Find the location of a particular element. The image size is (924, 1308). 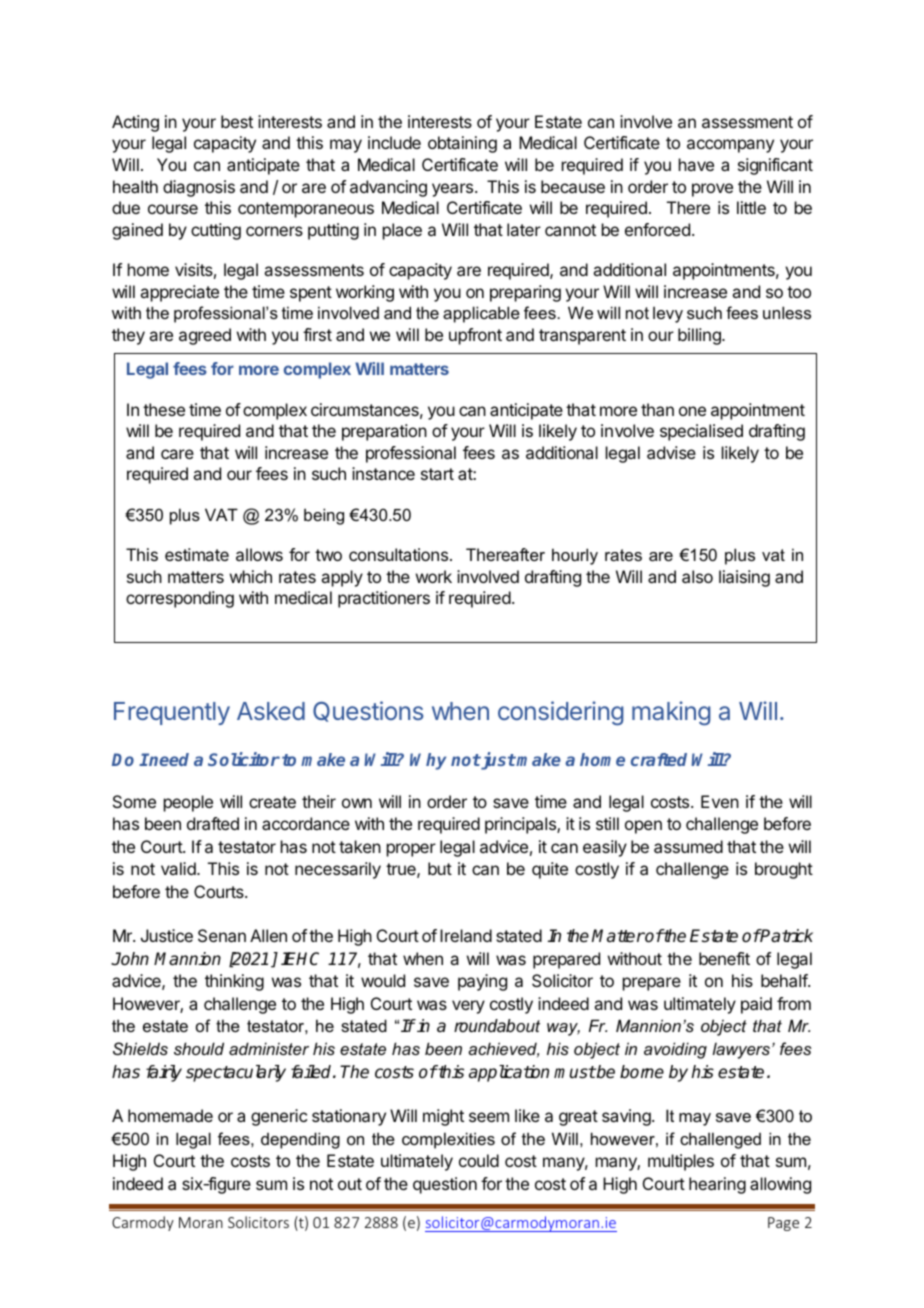

considering is located at coordinates (561, 713).
